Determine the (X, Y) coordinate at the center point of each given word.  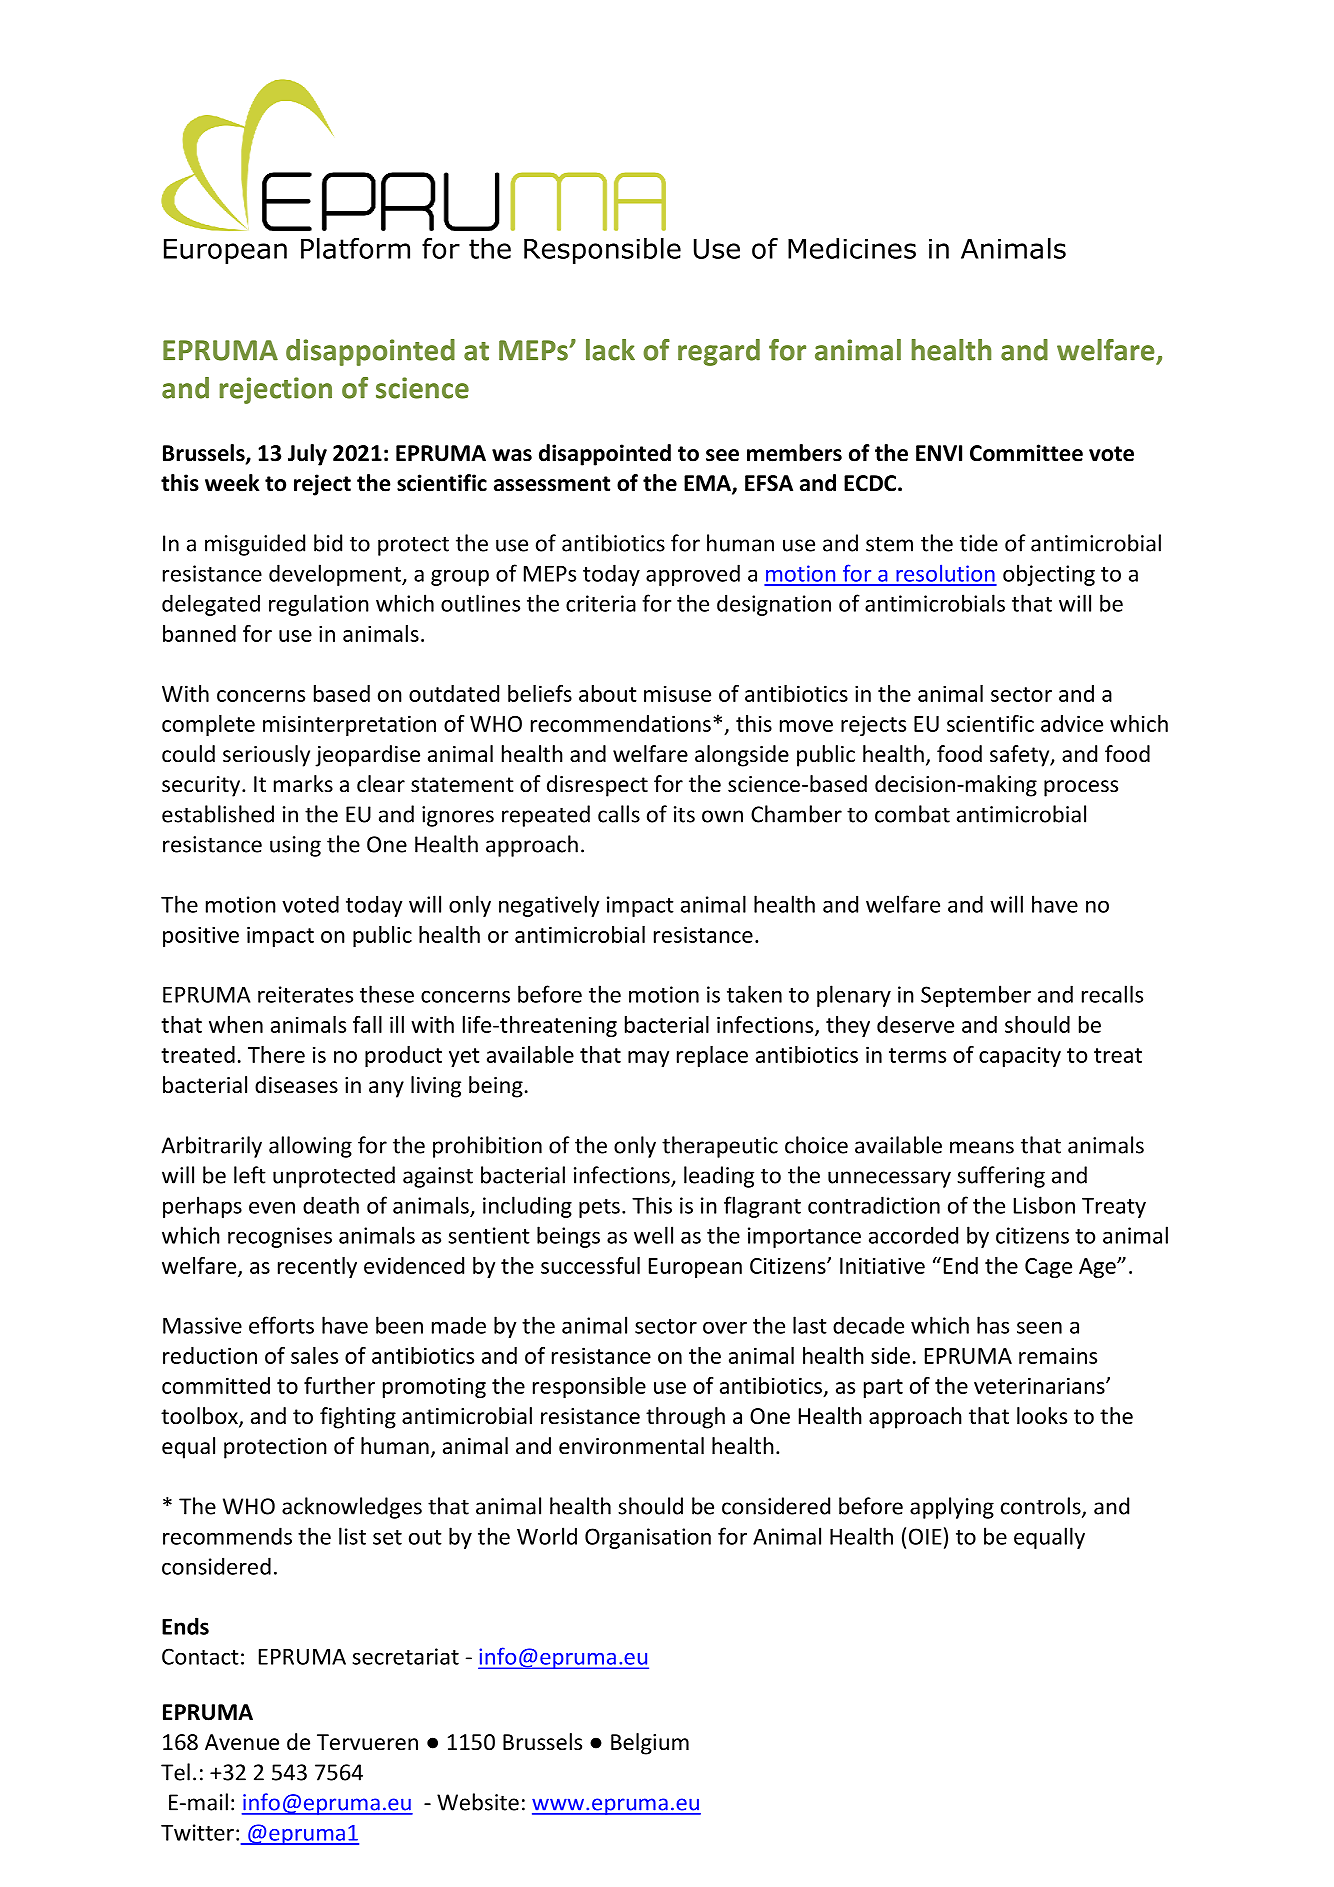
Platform (355, 248)
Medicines (852, 248)
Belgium (650, 1744)
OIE (925, 1536)
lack (610, 350)
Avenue (242, 1742)
